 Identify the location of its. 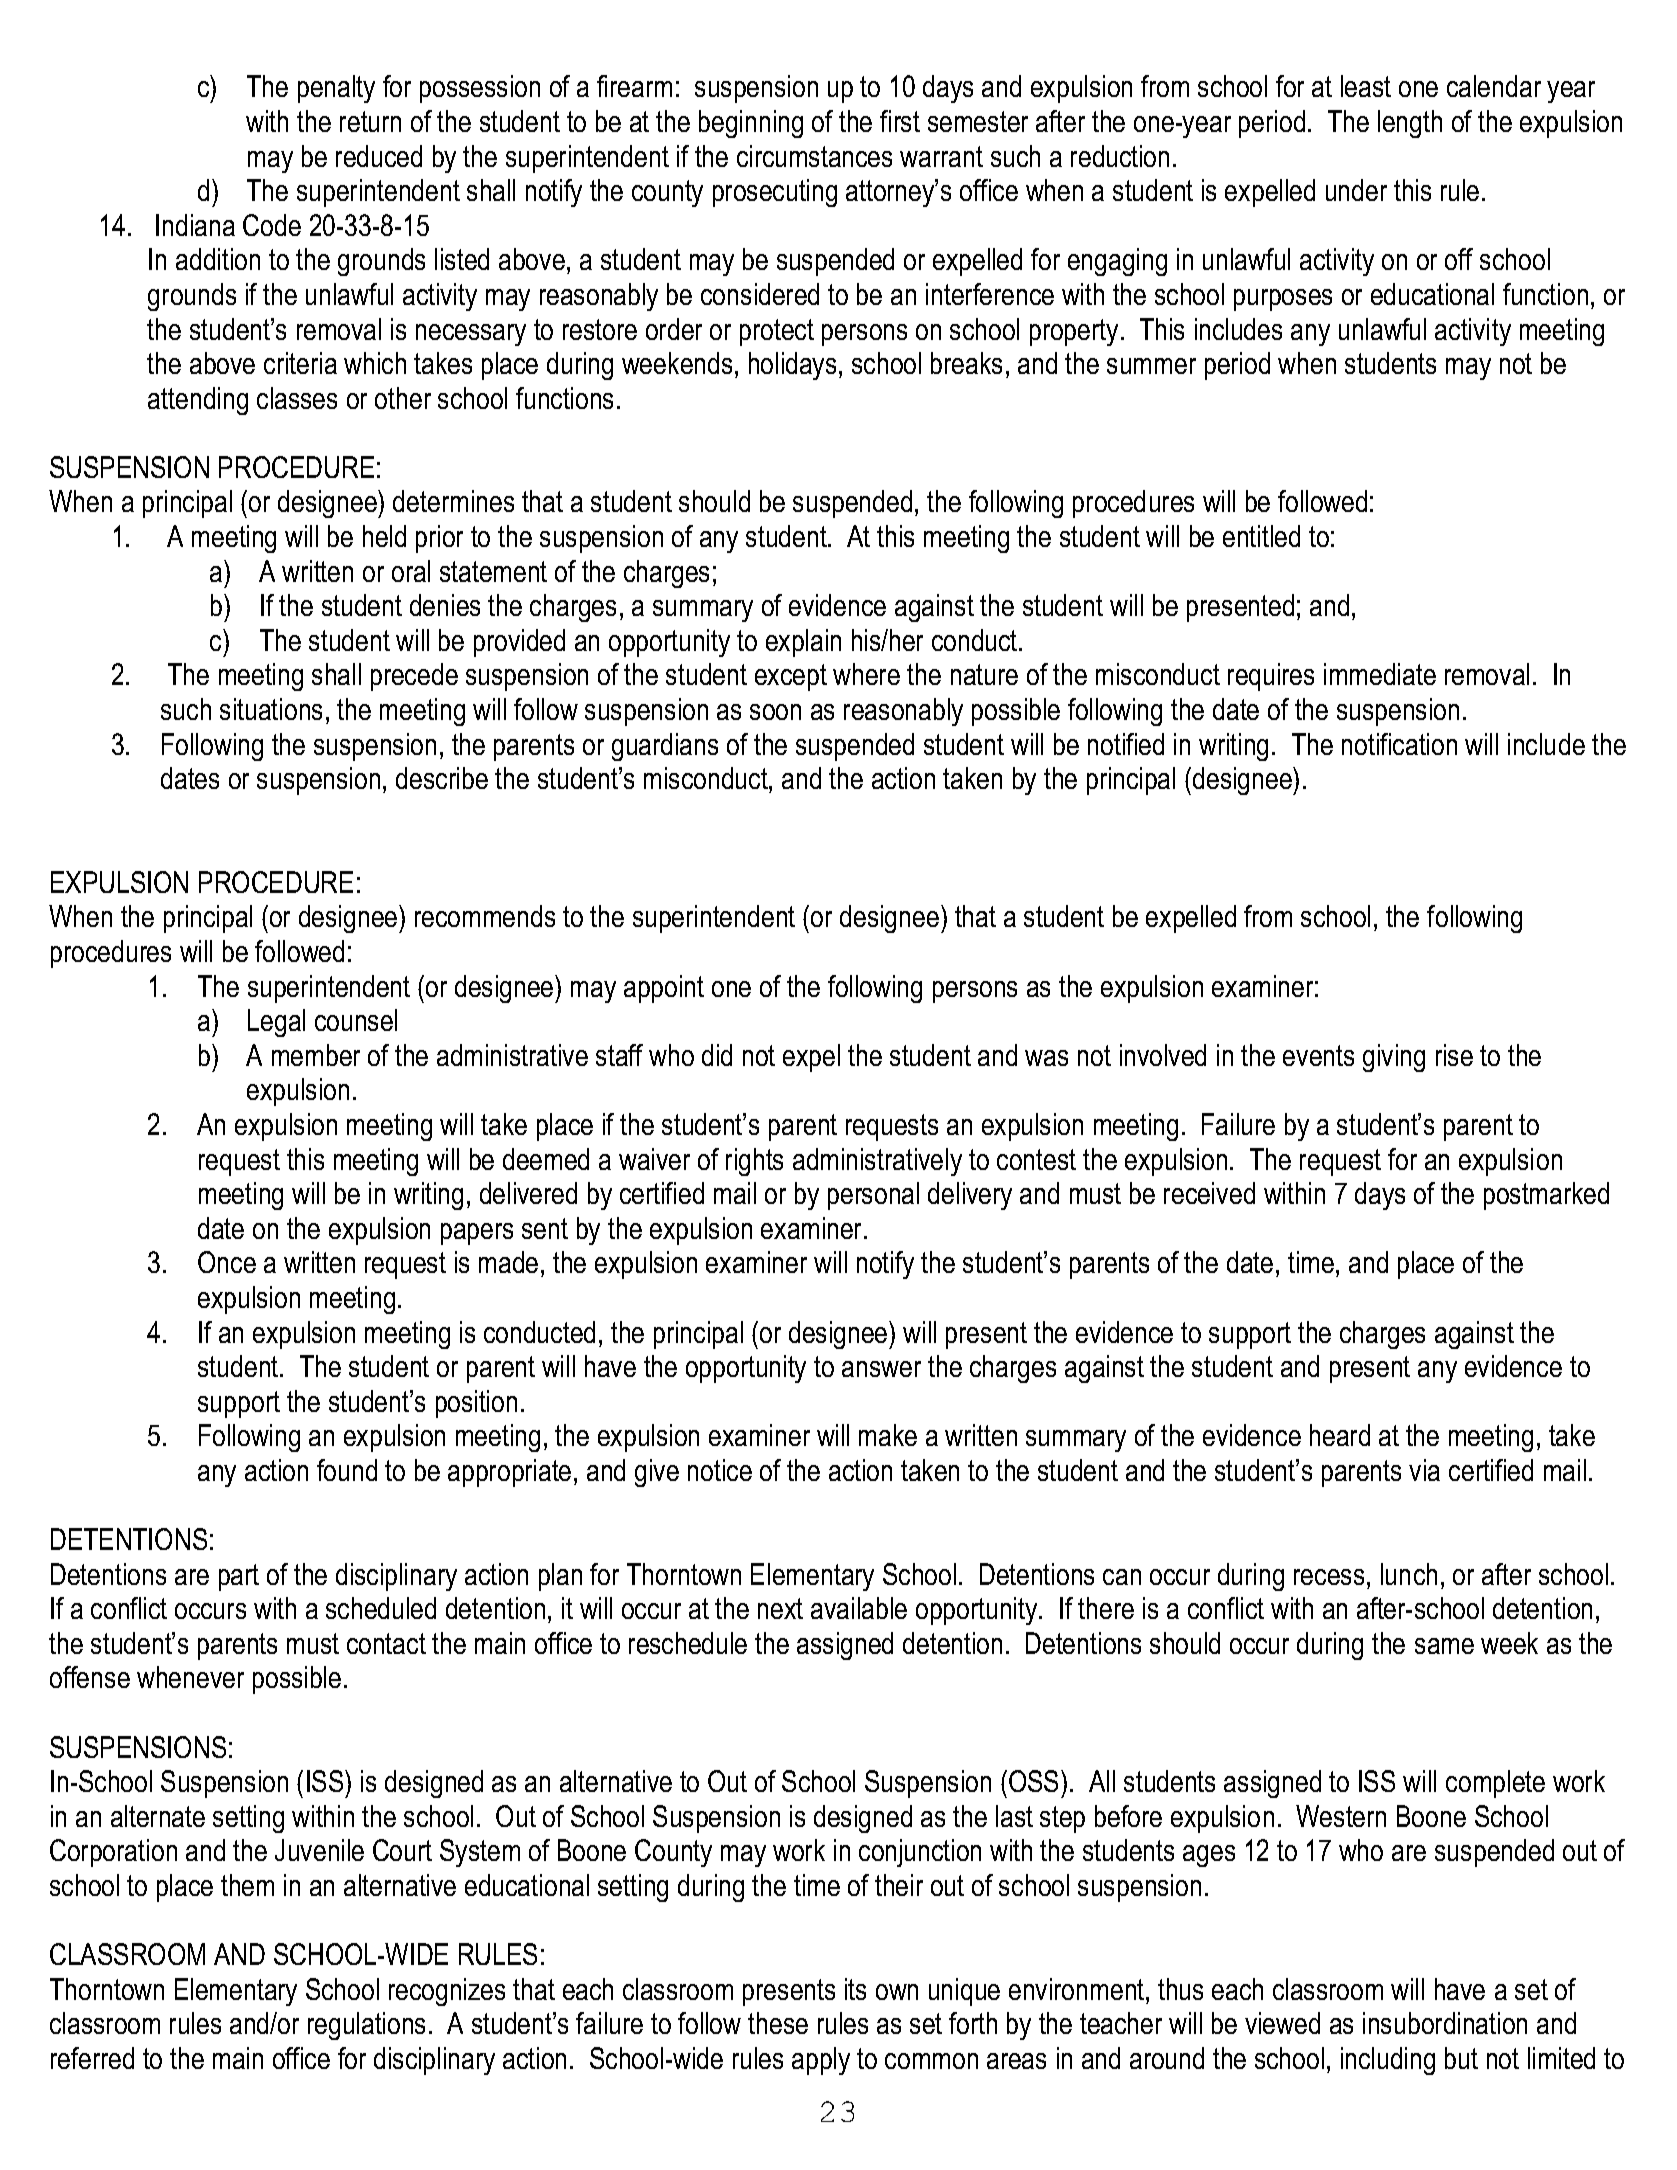
(855, 1989).
